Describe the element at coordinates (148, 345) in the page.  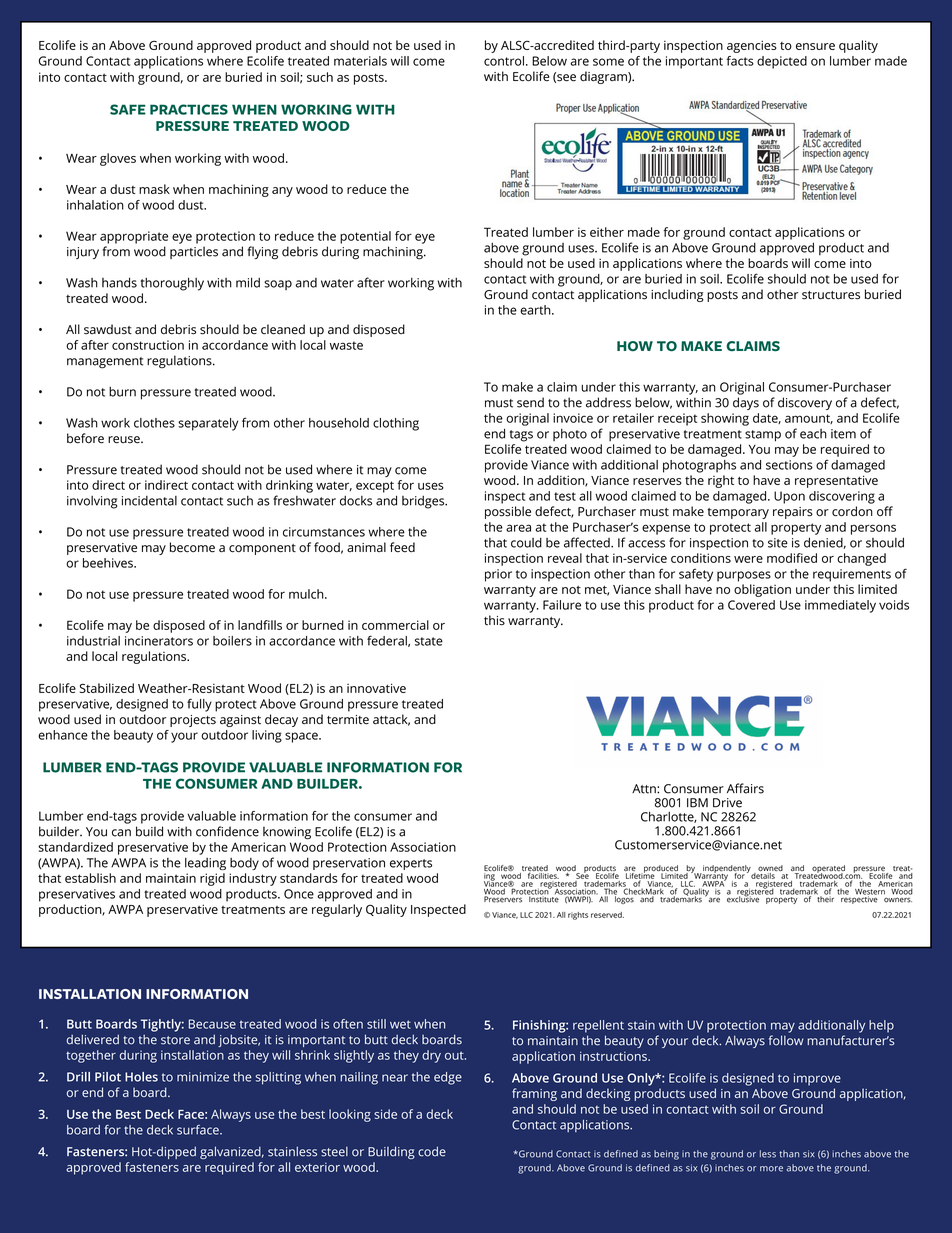
I see `construction` at that location.
